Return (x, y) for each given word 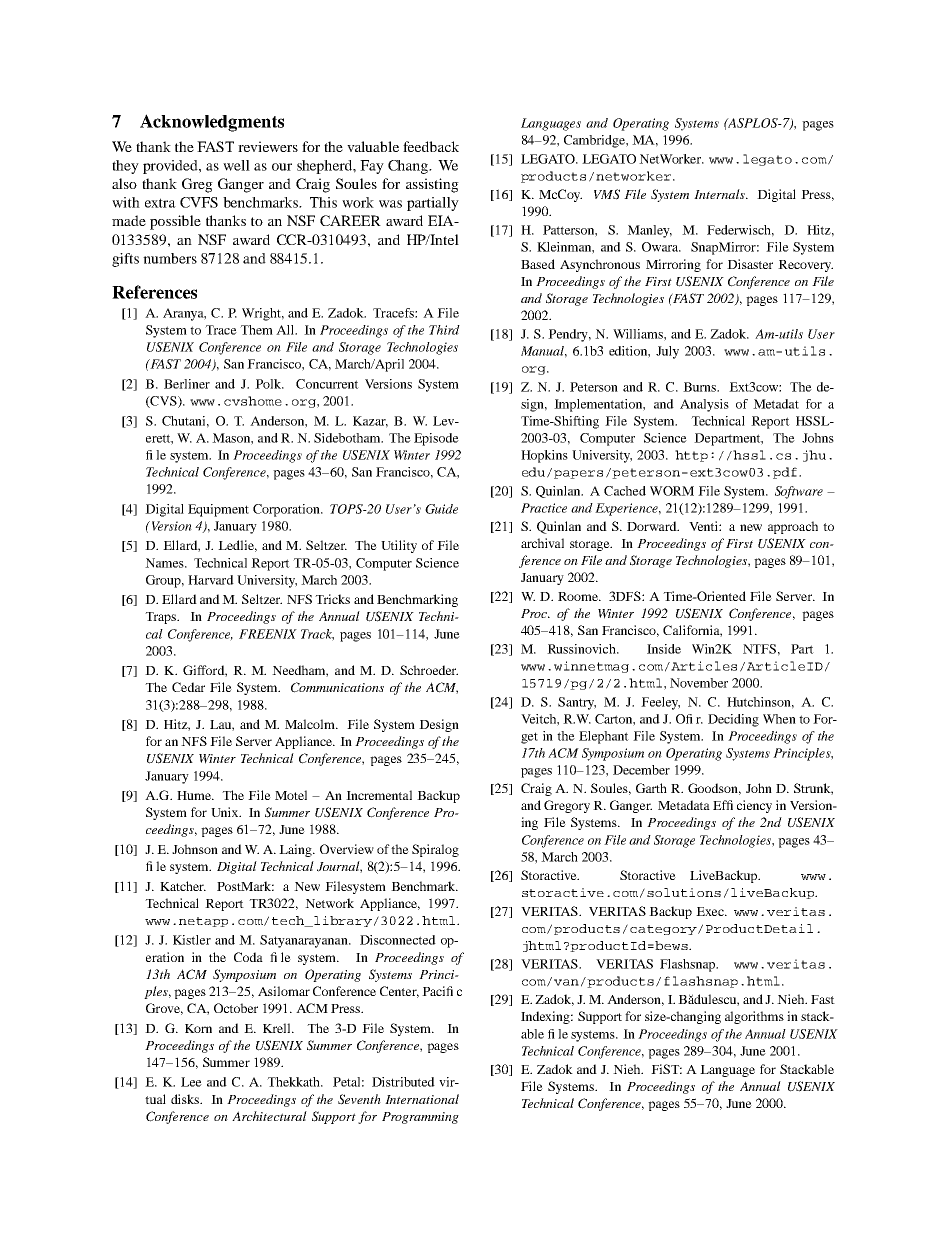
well (236, 165)
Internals (720, 194)
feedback (431, 146)
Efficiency (742, 806)
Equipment (218, 510)
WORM (672, 491)
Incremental (379, 795)
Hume (195, 795)
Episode (436, 439)
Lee (191, 1082)
